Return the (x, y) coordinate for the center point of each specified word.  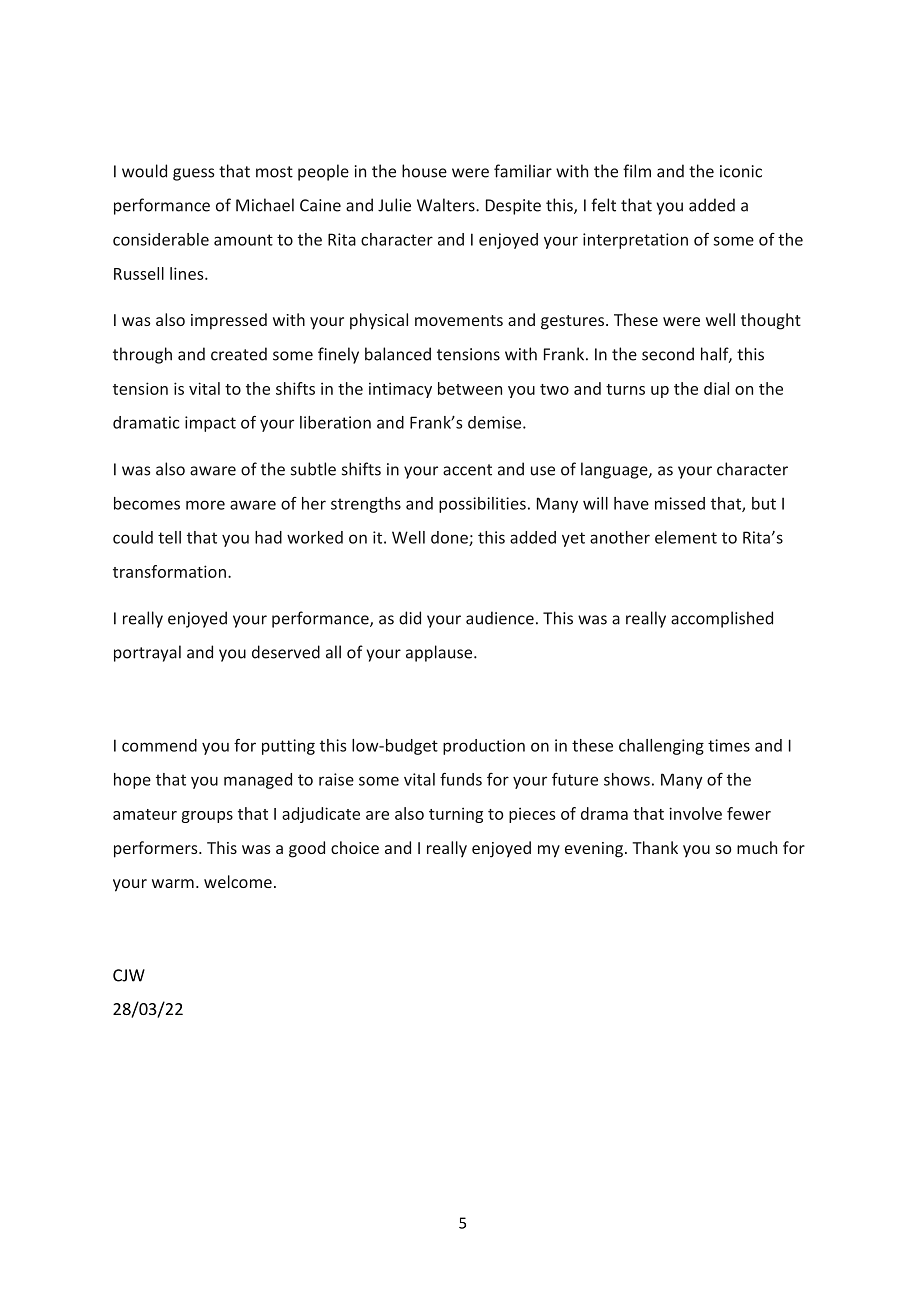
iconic (741, 171)
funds (461, 779)
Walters (447, 205)
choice (355, 847)
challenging (661, 747)
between (470, 388)
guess (193, 174)
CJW (129, 975)
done (450, 538)
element (686, 537)
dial (716, 388)
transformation (169, 571)
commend (159, 745)
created (239, 354)
